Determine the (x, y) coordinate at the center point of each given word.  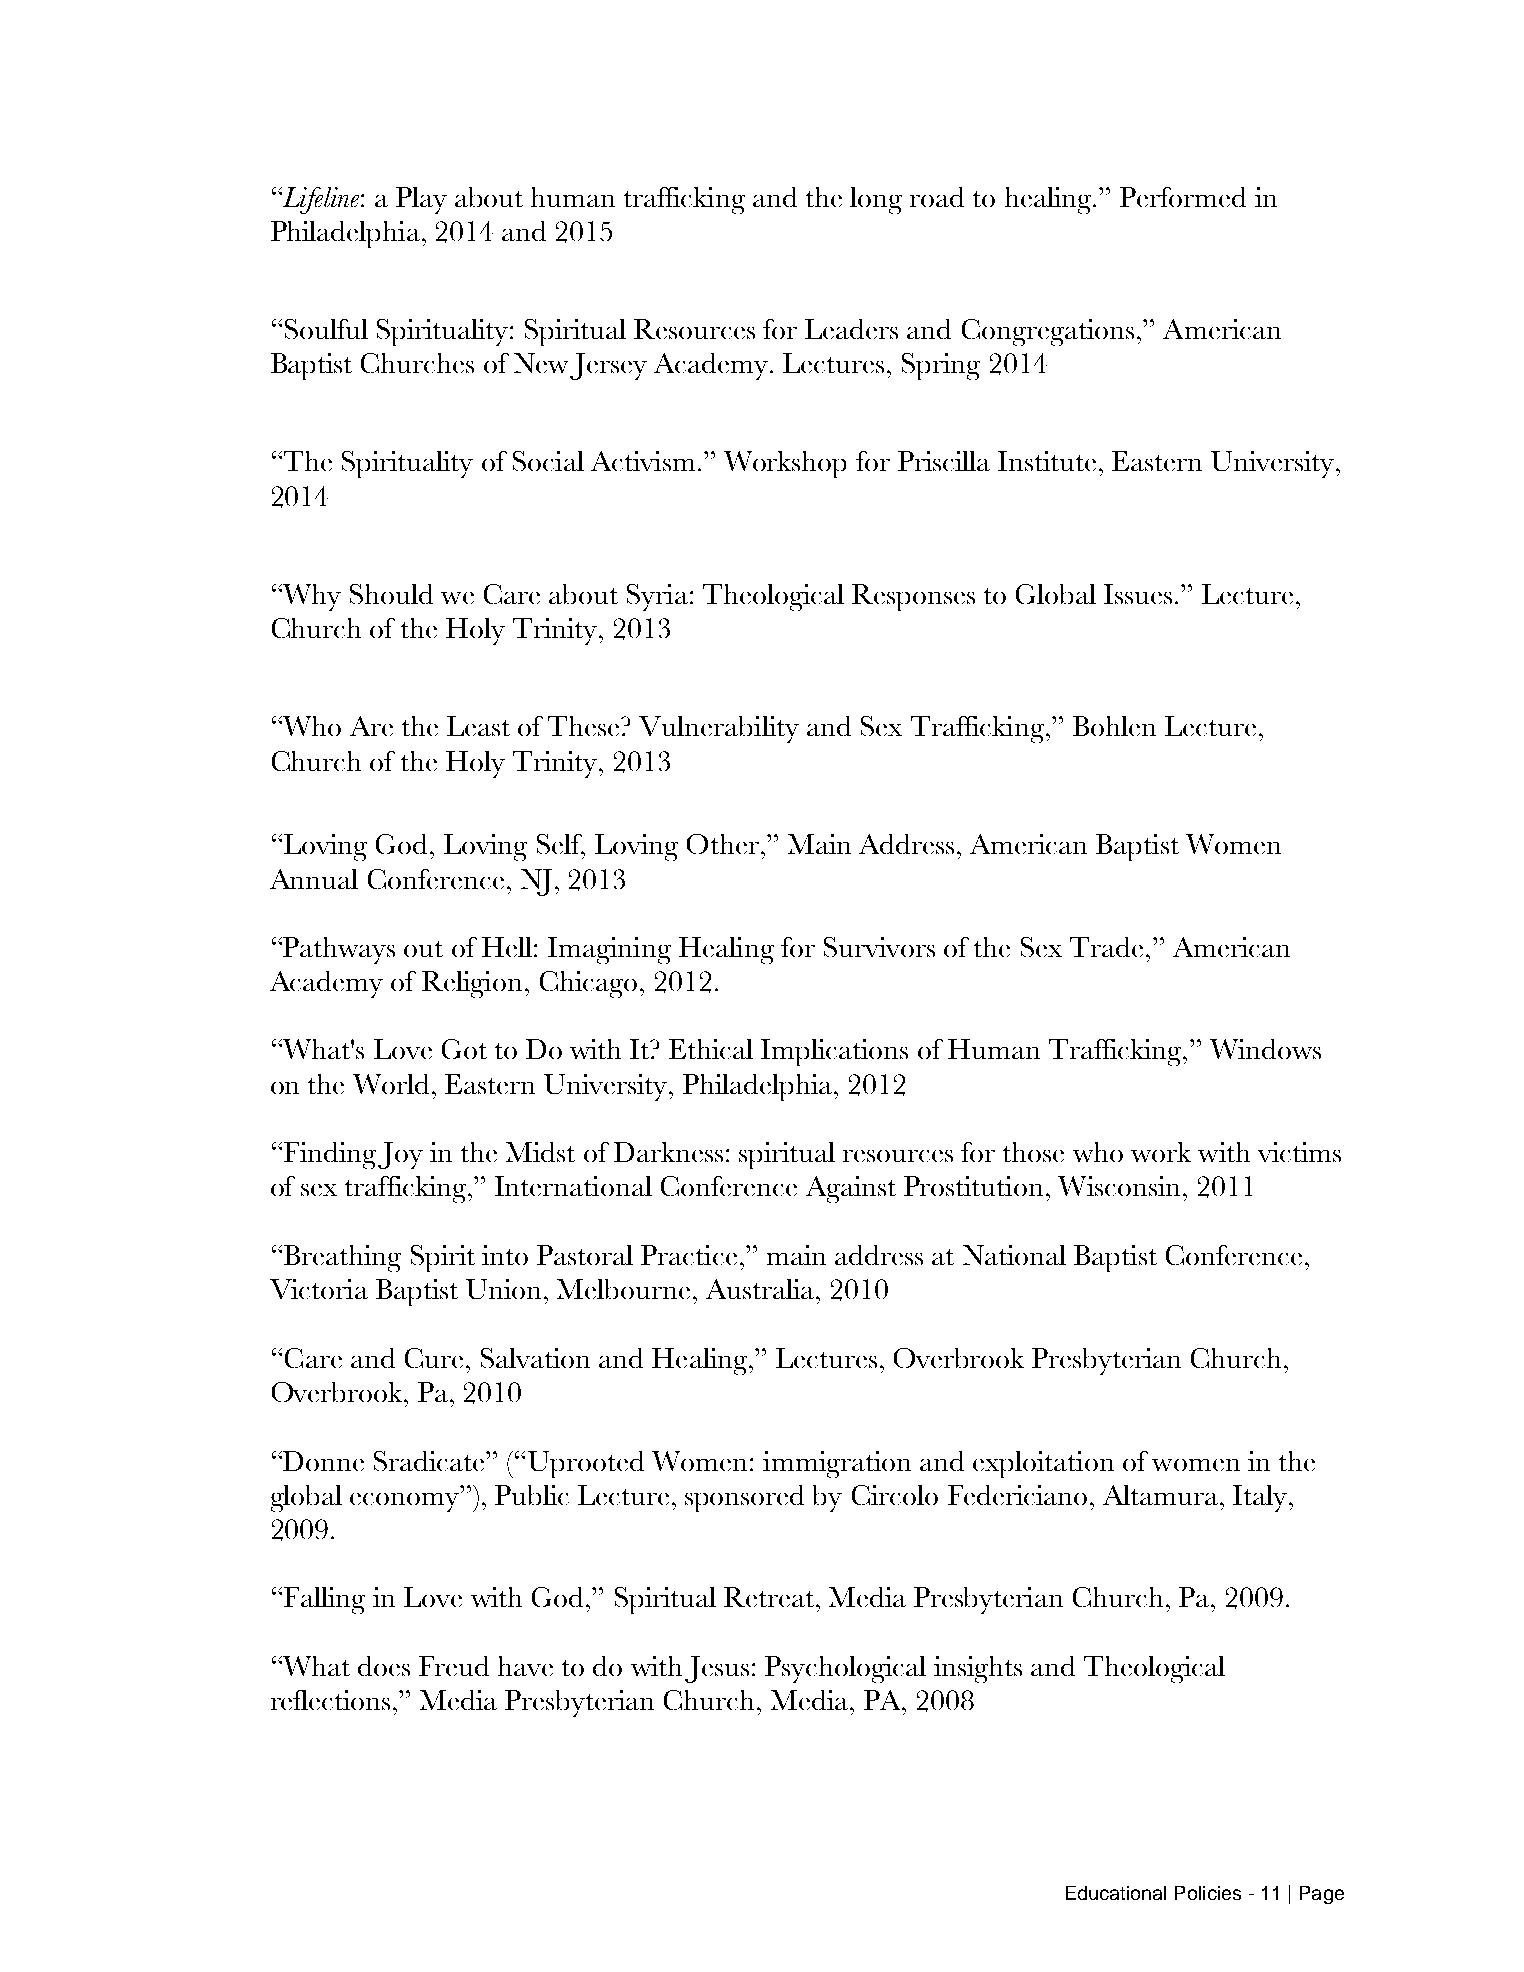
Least (478, 726)
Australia (760, 1289)
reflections (330, 1700)
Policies (1208, 1893)
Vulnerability (719, 729)
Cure (434, 1358)
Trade (1106, 947)
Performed (1183, 197)
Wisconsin (1119, 1186)
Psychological (845, 1669)
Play (421, 200)
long (876, 200)
